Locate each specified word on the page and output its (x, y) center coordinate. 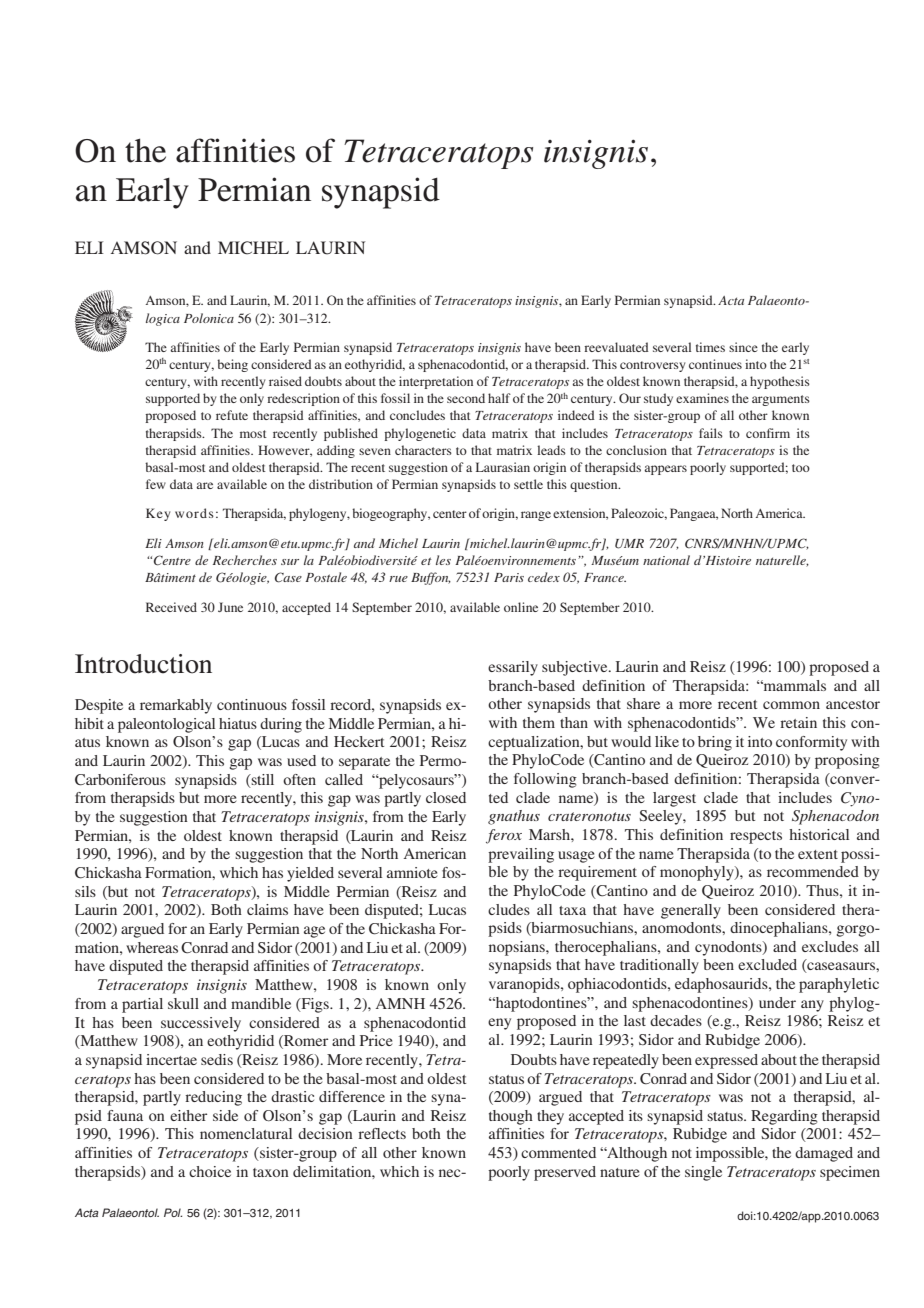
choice (210, 1171)
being (232, 365)
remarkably (176, 706)
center (450, 514)
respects (756, 837)
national (666, 560)
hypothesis (780, 382)
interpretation (436, 382)
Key (158, 514)
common (791, 705)
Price (376, 1040)
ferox (504, 836)
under (777, 1002)
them (539, 722)
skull (183, 1003)
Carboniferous (120, 780)
